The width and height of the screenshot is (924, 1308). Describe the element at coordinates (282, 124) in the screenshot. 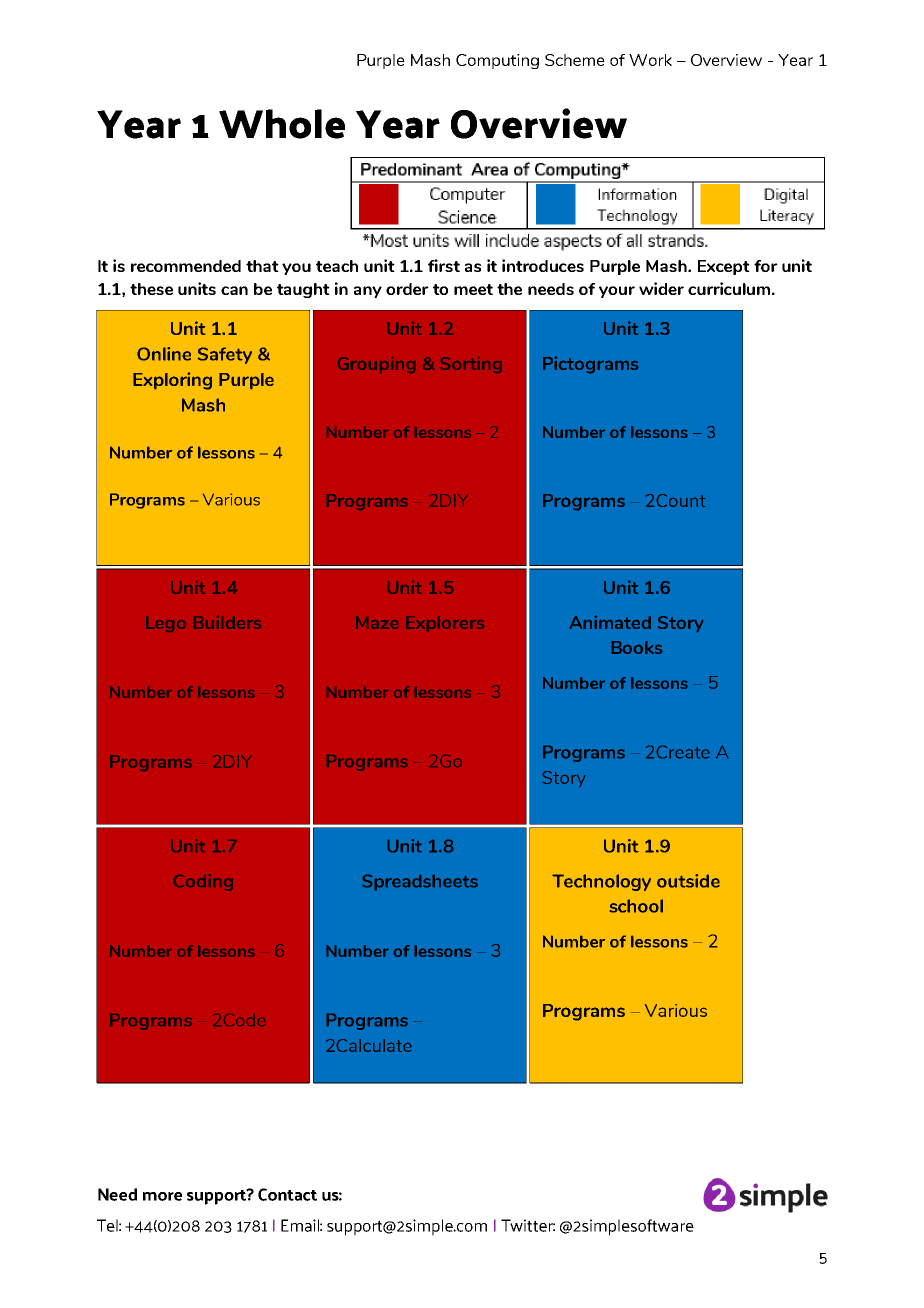

I see `Whole` at that location.
